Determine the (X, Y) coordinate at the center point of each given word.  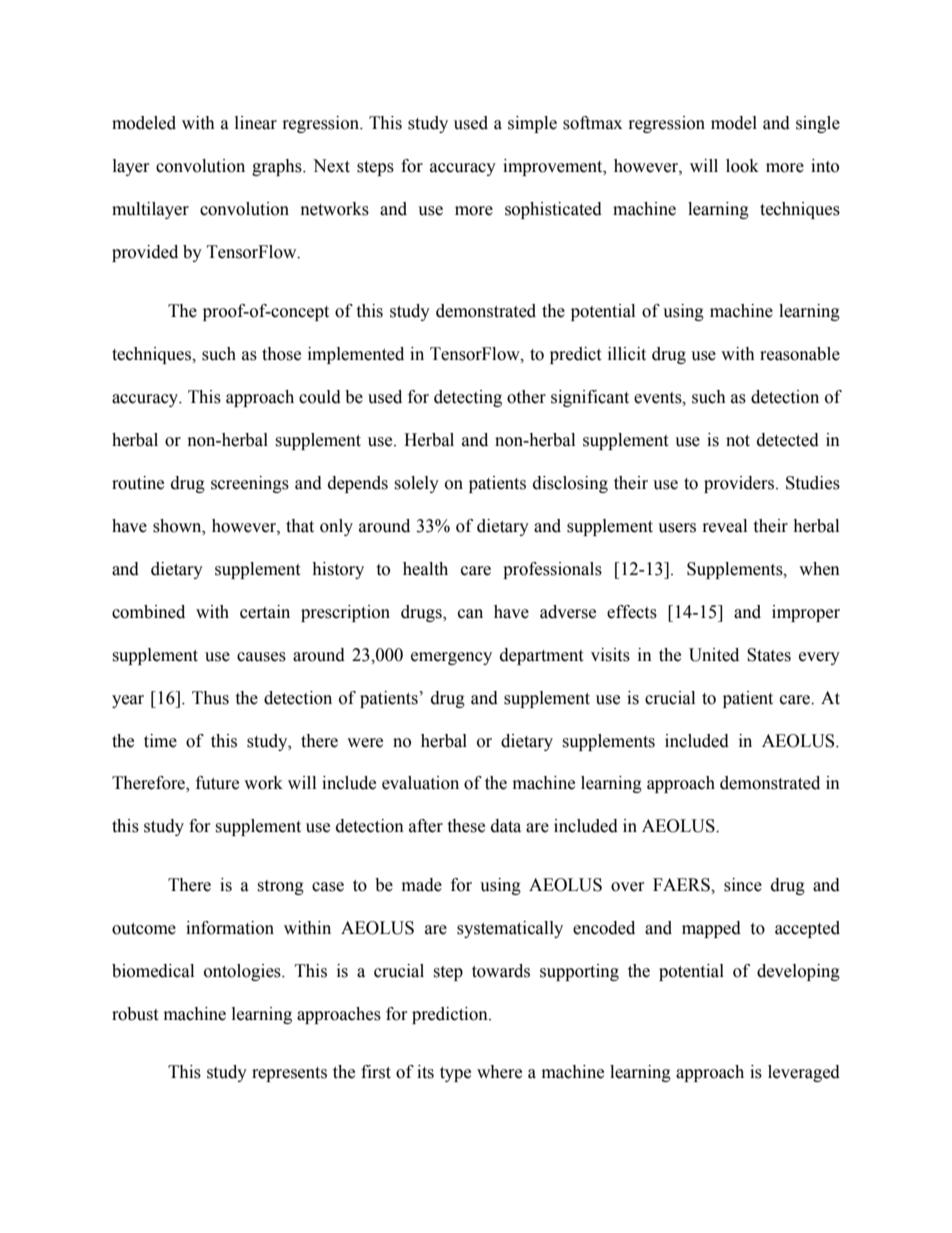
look (742, 166)
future (217, 783)
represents (289, 1074)
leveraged (804, 1073)
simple (532, 124)
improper (806, 613)
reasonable (800, 354)
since (743, 885)
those (281, 354)
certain (265, 612)
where (499, 1072)
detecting (468, 398)
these (466, 826)
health (425, 569)
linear (256, 123)
